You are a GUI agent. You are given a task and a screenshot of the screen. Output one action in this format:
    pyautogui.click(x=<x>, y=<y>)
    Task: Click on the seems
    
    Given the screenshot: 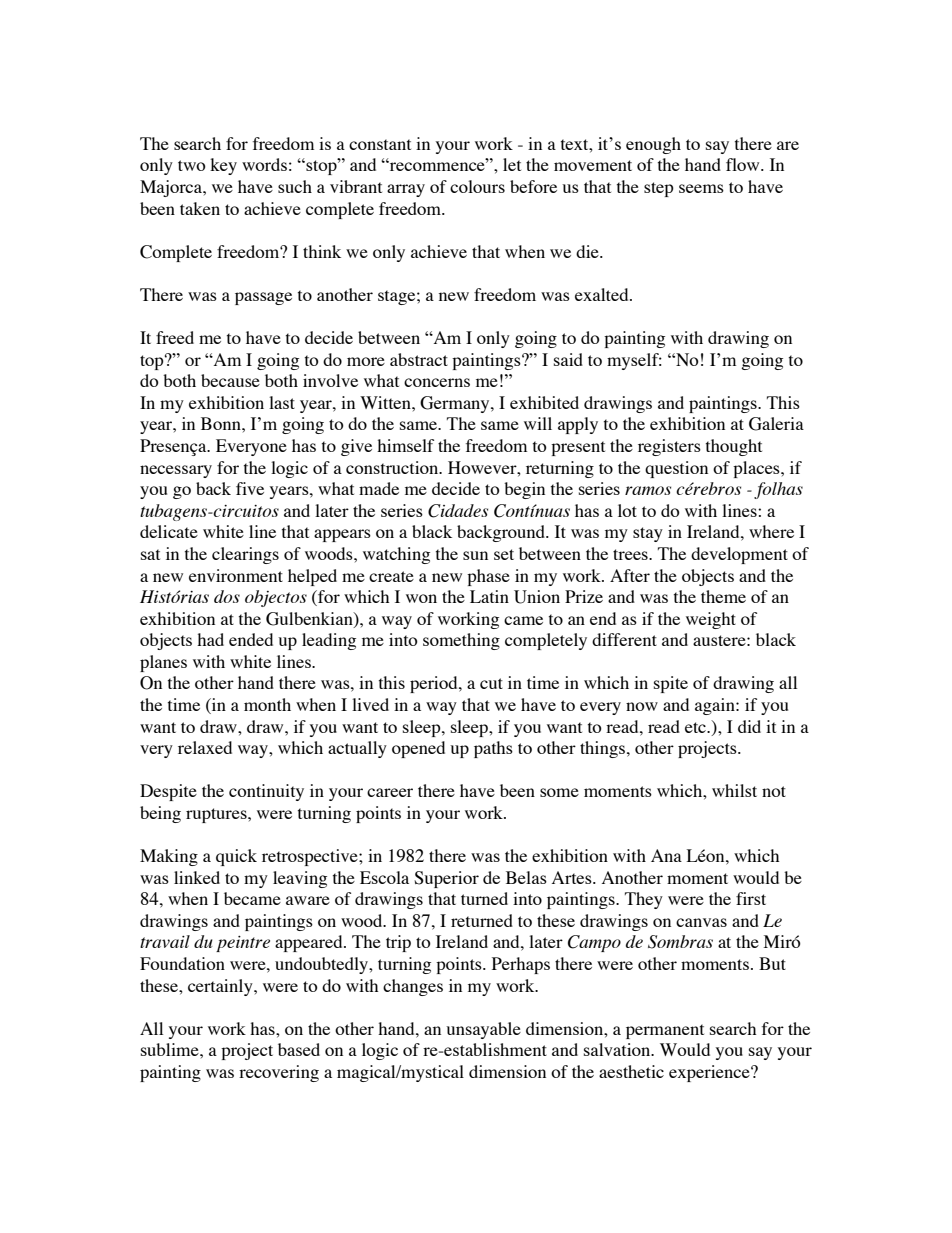 What is the action you would take?
    pyautogui.click(x=701, y=188)
